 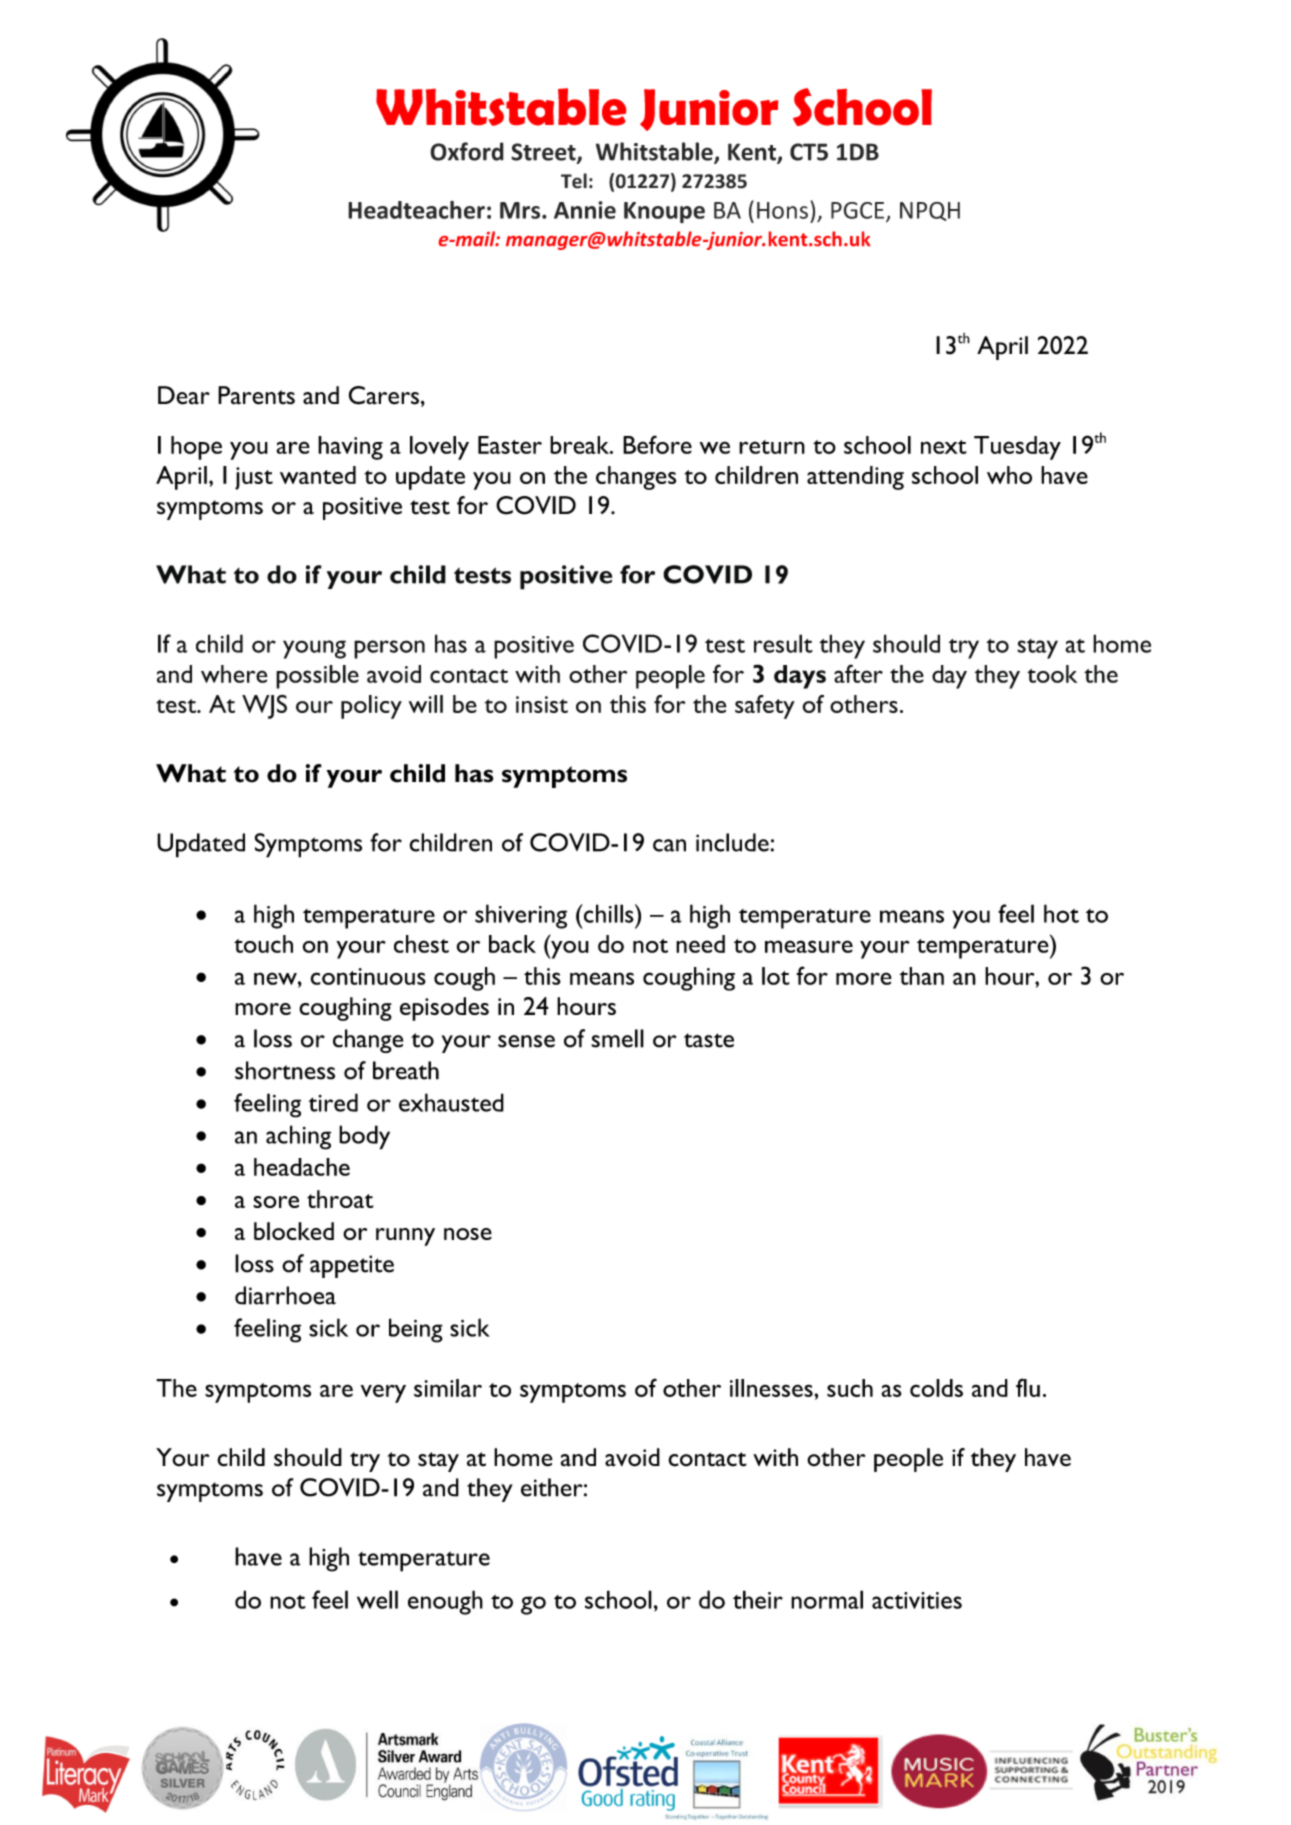 What do you see at coordinates (782, 210) in the screenshot?
I see `Hons` at bounding box center [782, 210].
